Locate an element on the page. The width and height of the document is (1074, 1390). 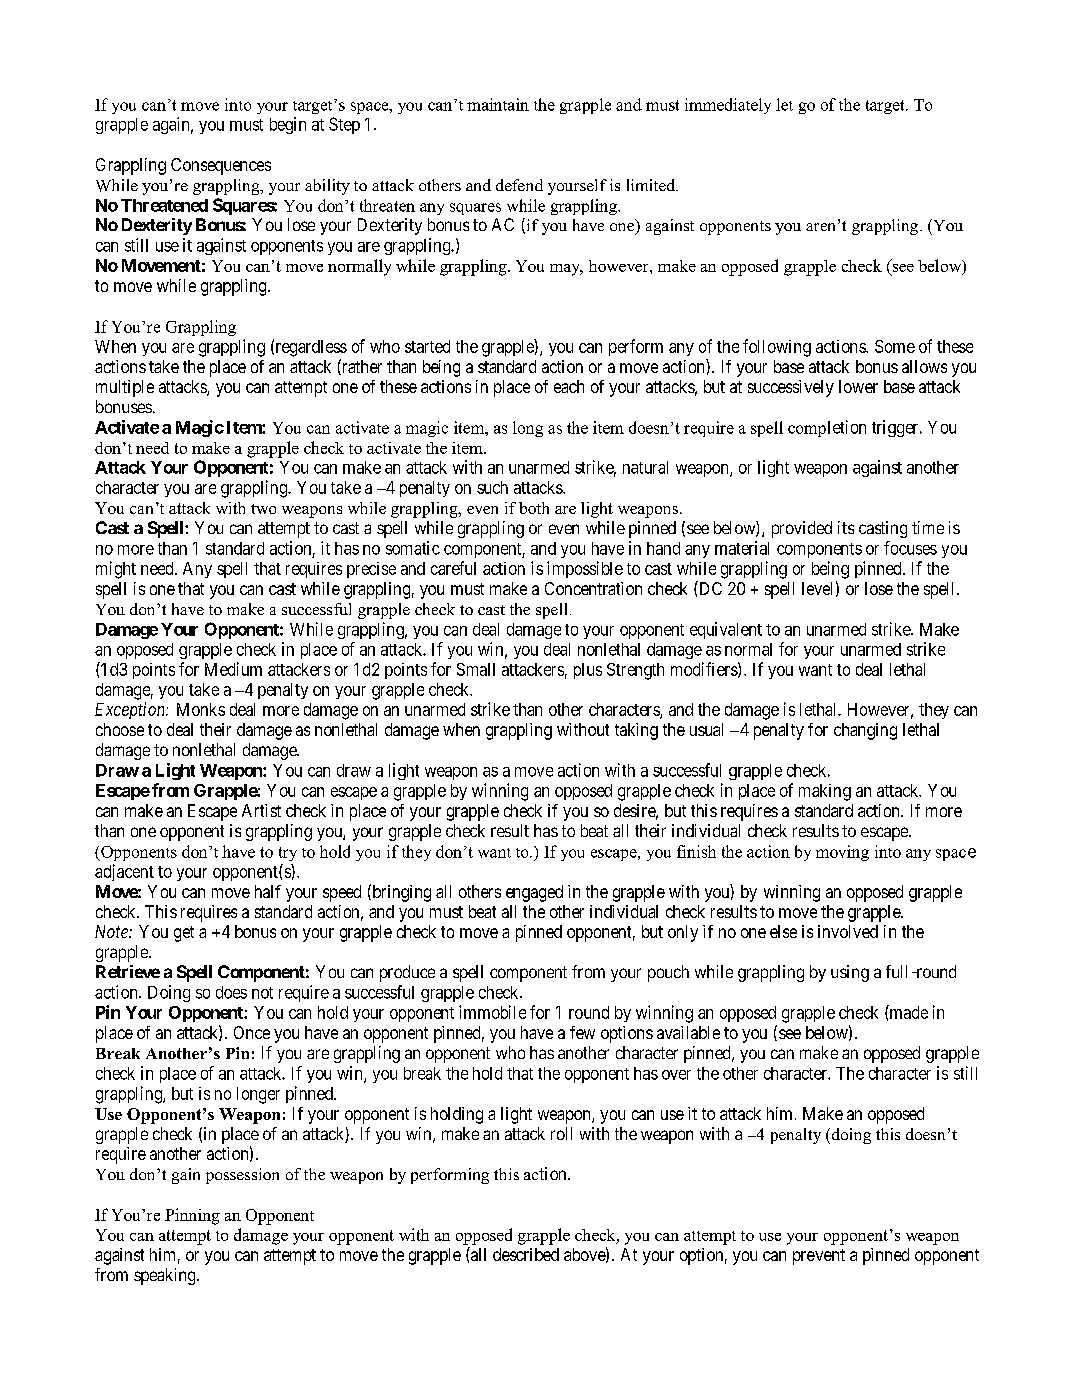
Consequences is located at coordinates (221, 166).
